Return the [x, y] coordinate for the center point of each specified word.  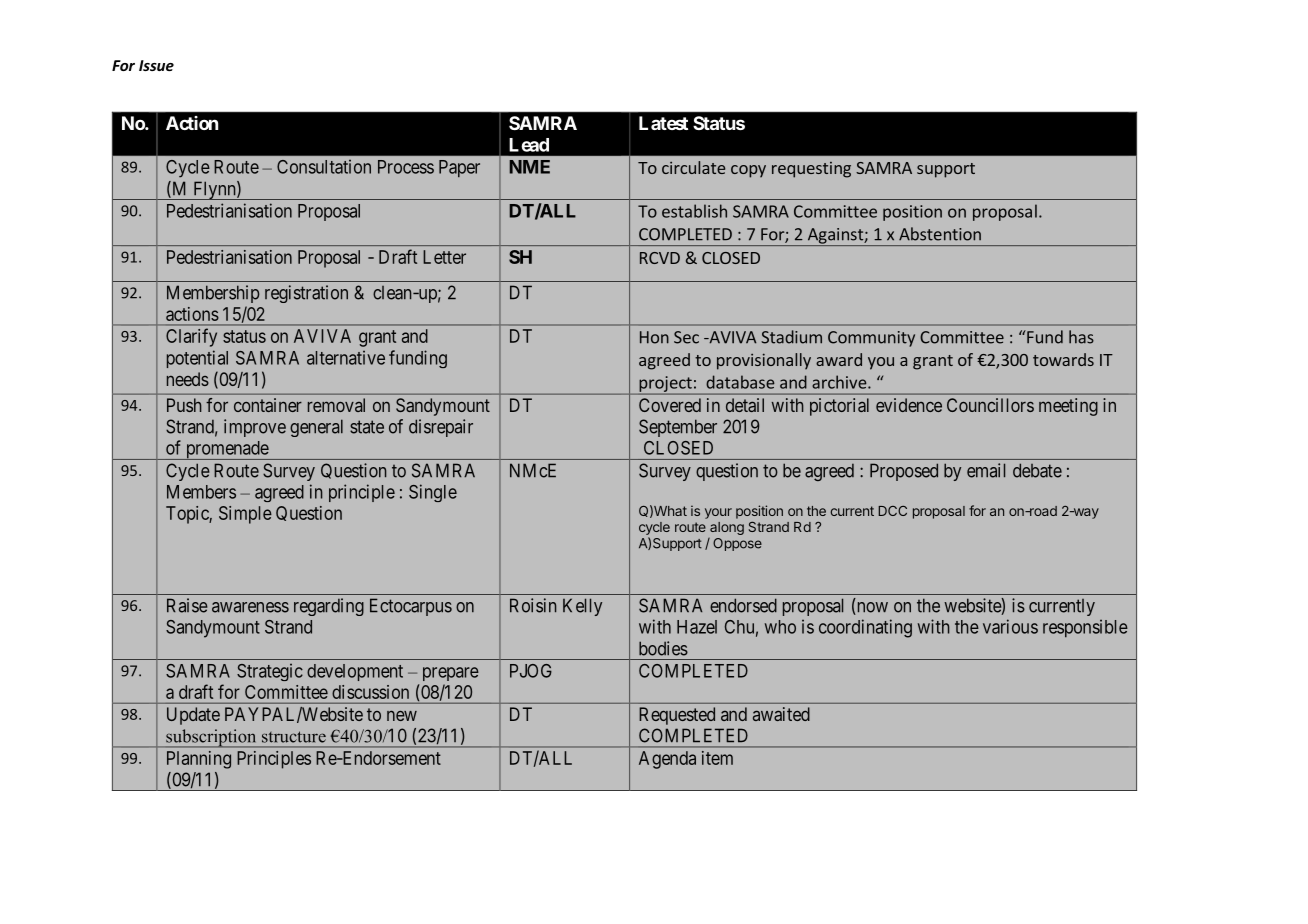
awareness [250, 607]
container [268, 405]
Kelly [582, 607]
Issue [156, 65]
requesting [811, 170]
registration [306, 294]
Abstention [940, 234]
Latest [663, 123]
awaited [781, 714]
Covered [670, 405]
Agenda [667, 760]
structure [294, 737]
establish [694, 211]
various [1010, 626]
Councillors [990, 405]
